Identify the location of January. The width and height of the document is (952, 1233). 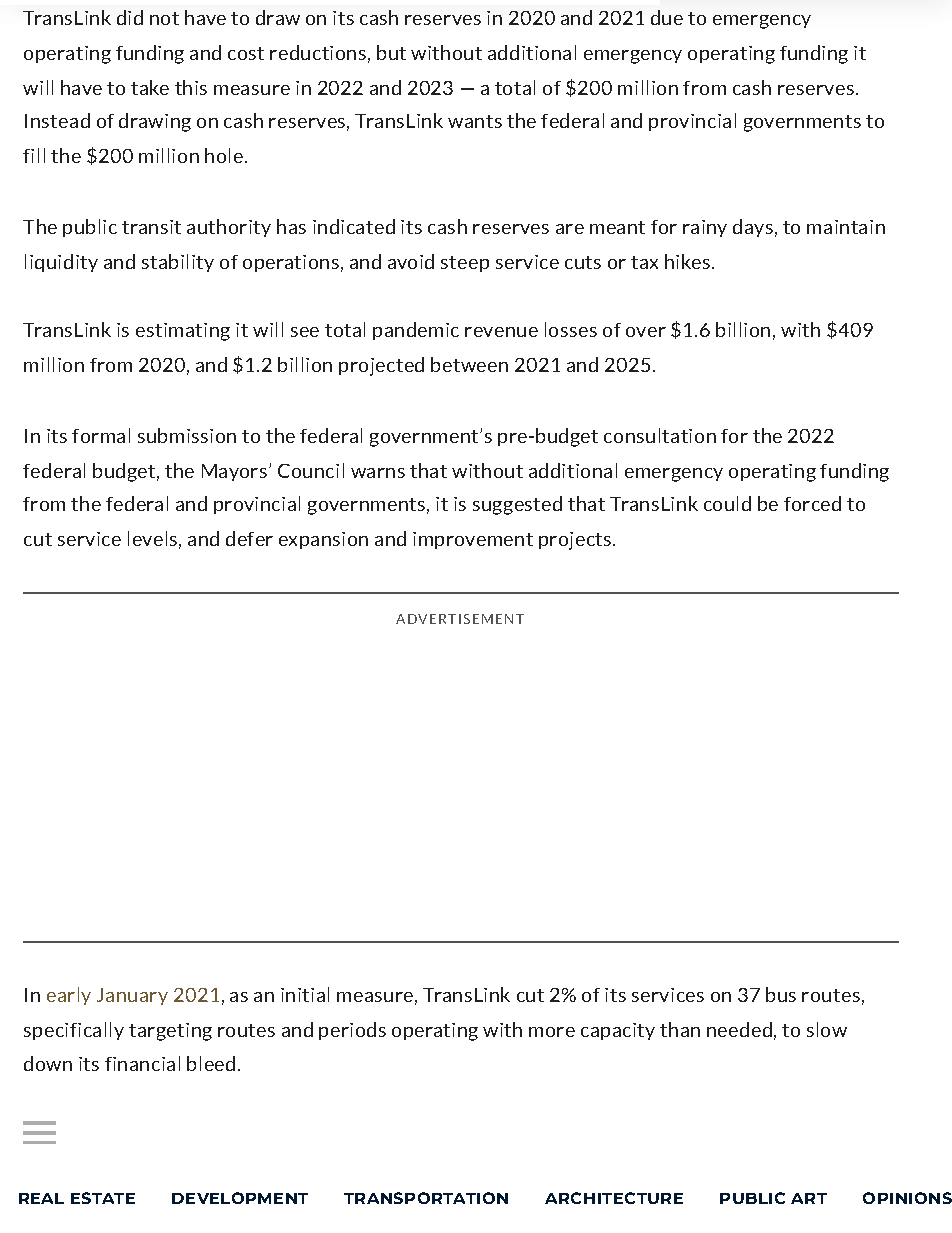
(132, 996).
